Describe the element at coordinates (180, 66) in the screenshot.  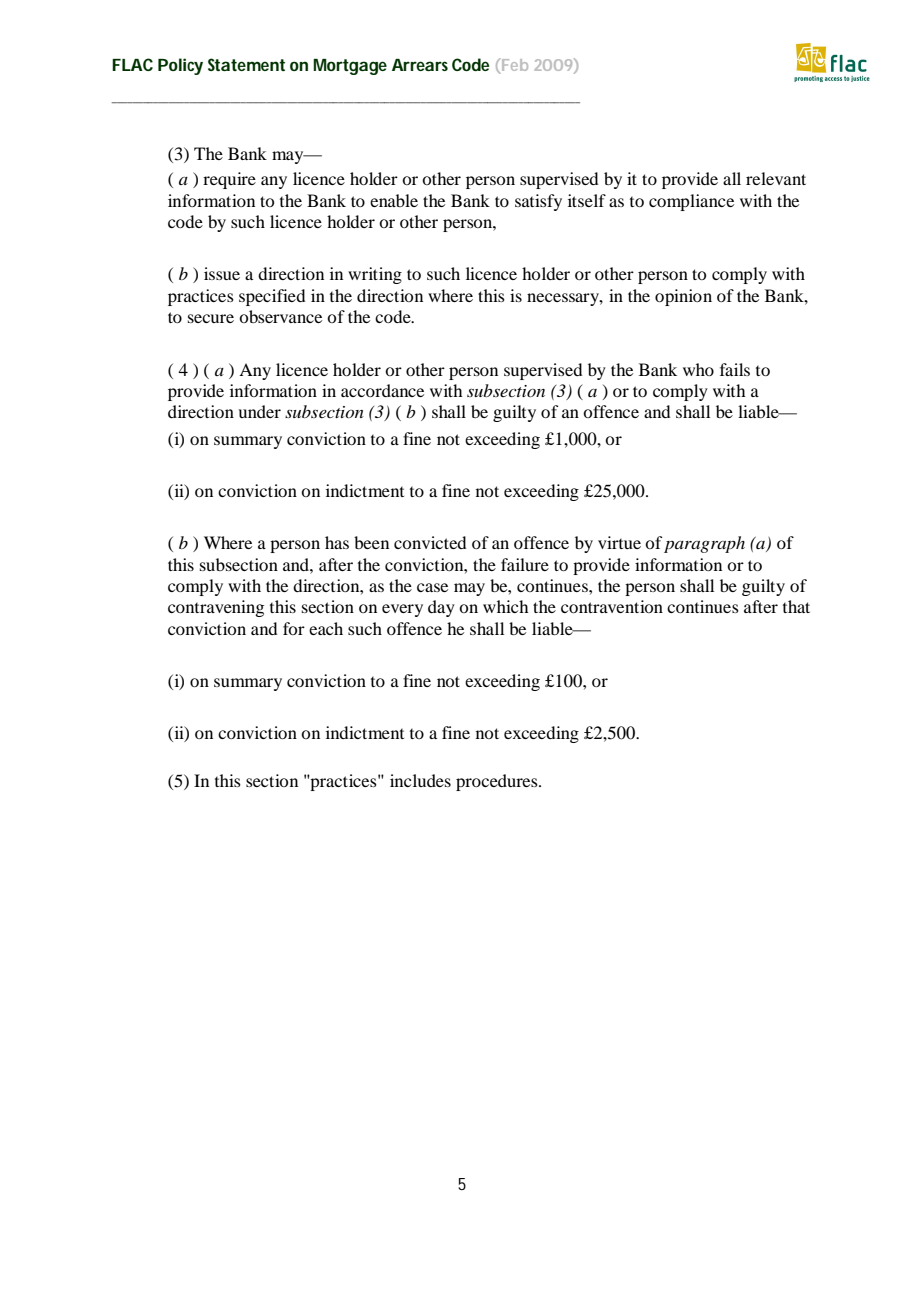
I see `Policy` at that location.
